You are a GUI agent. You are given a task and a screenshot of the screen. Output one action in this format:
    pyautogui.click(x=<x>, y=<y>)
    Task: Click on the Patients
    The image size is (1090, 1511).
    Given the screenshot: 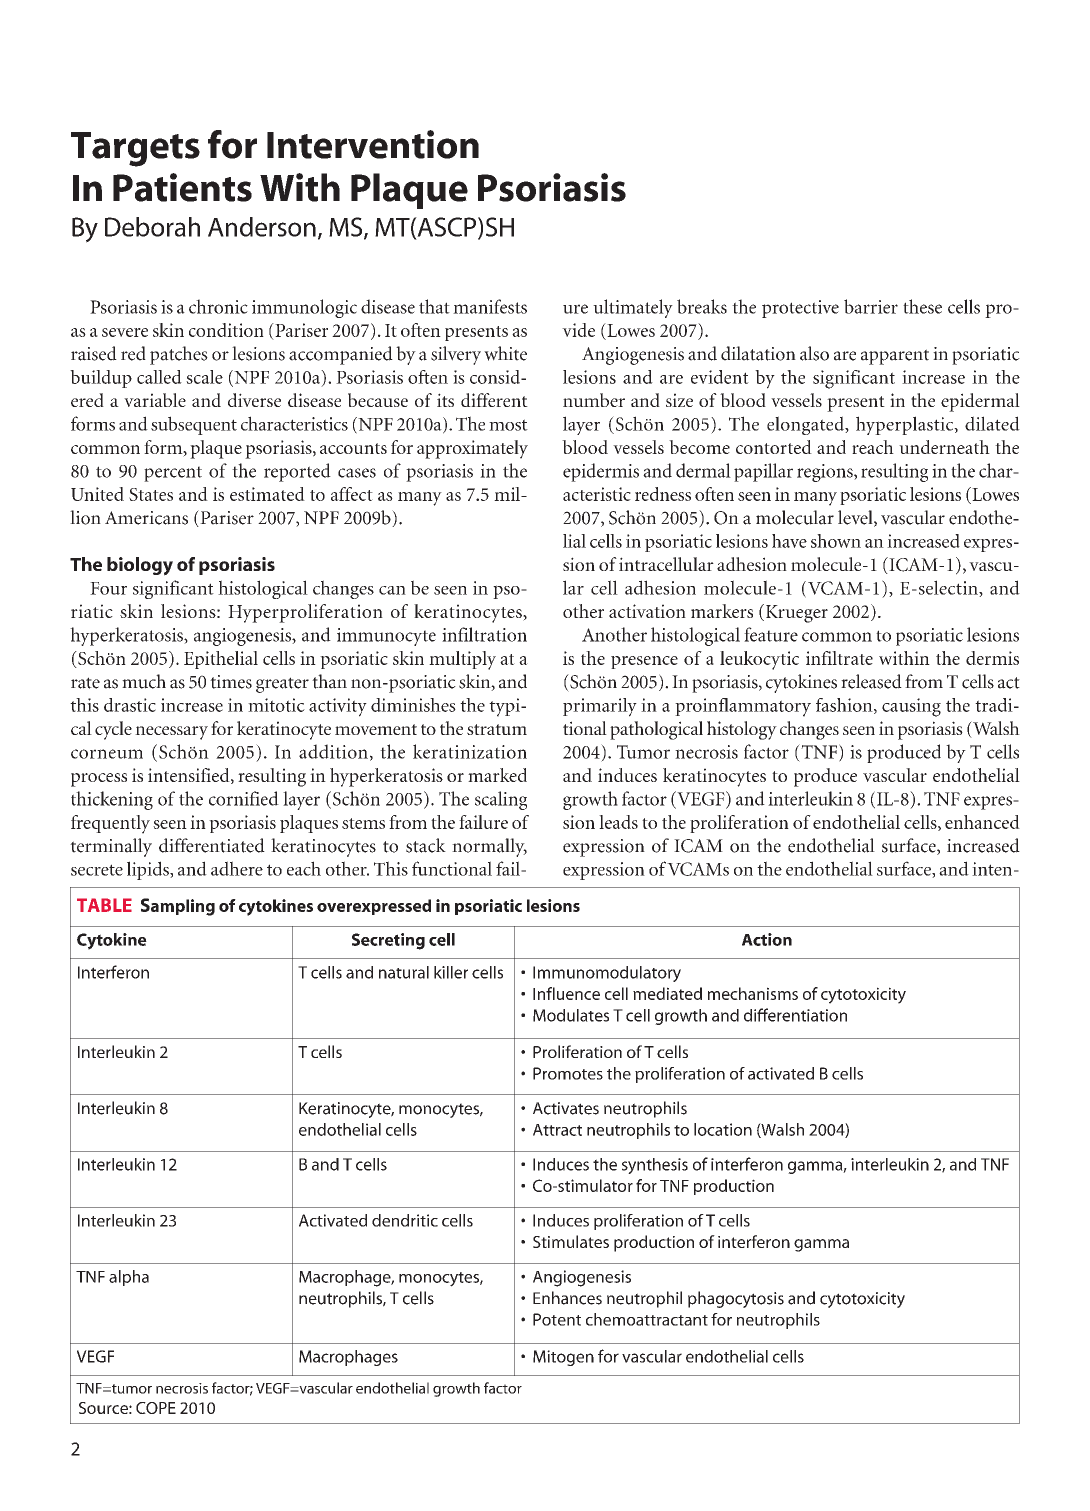 What is the action you would take?
    pyautogui.click(x=182, y=187)
